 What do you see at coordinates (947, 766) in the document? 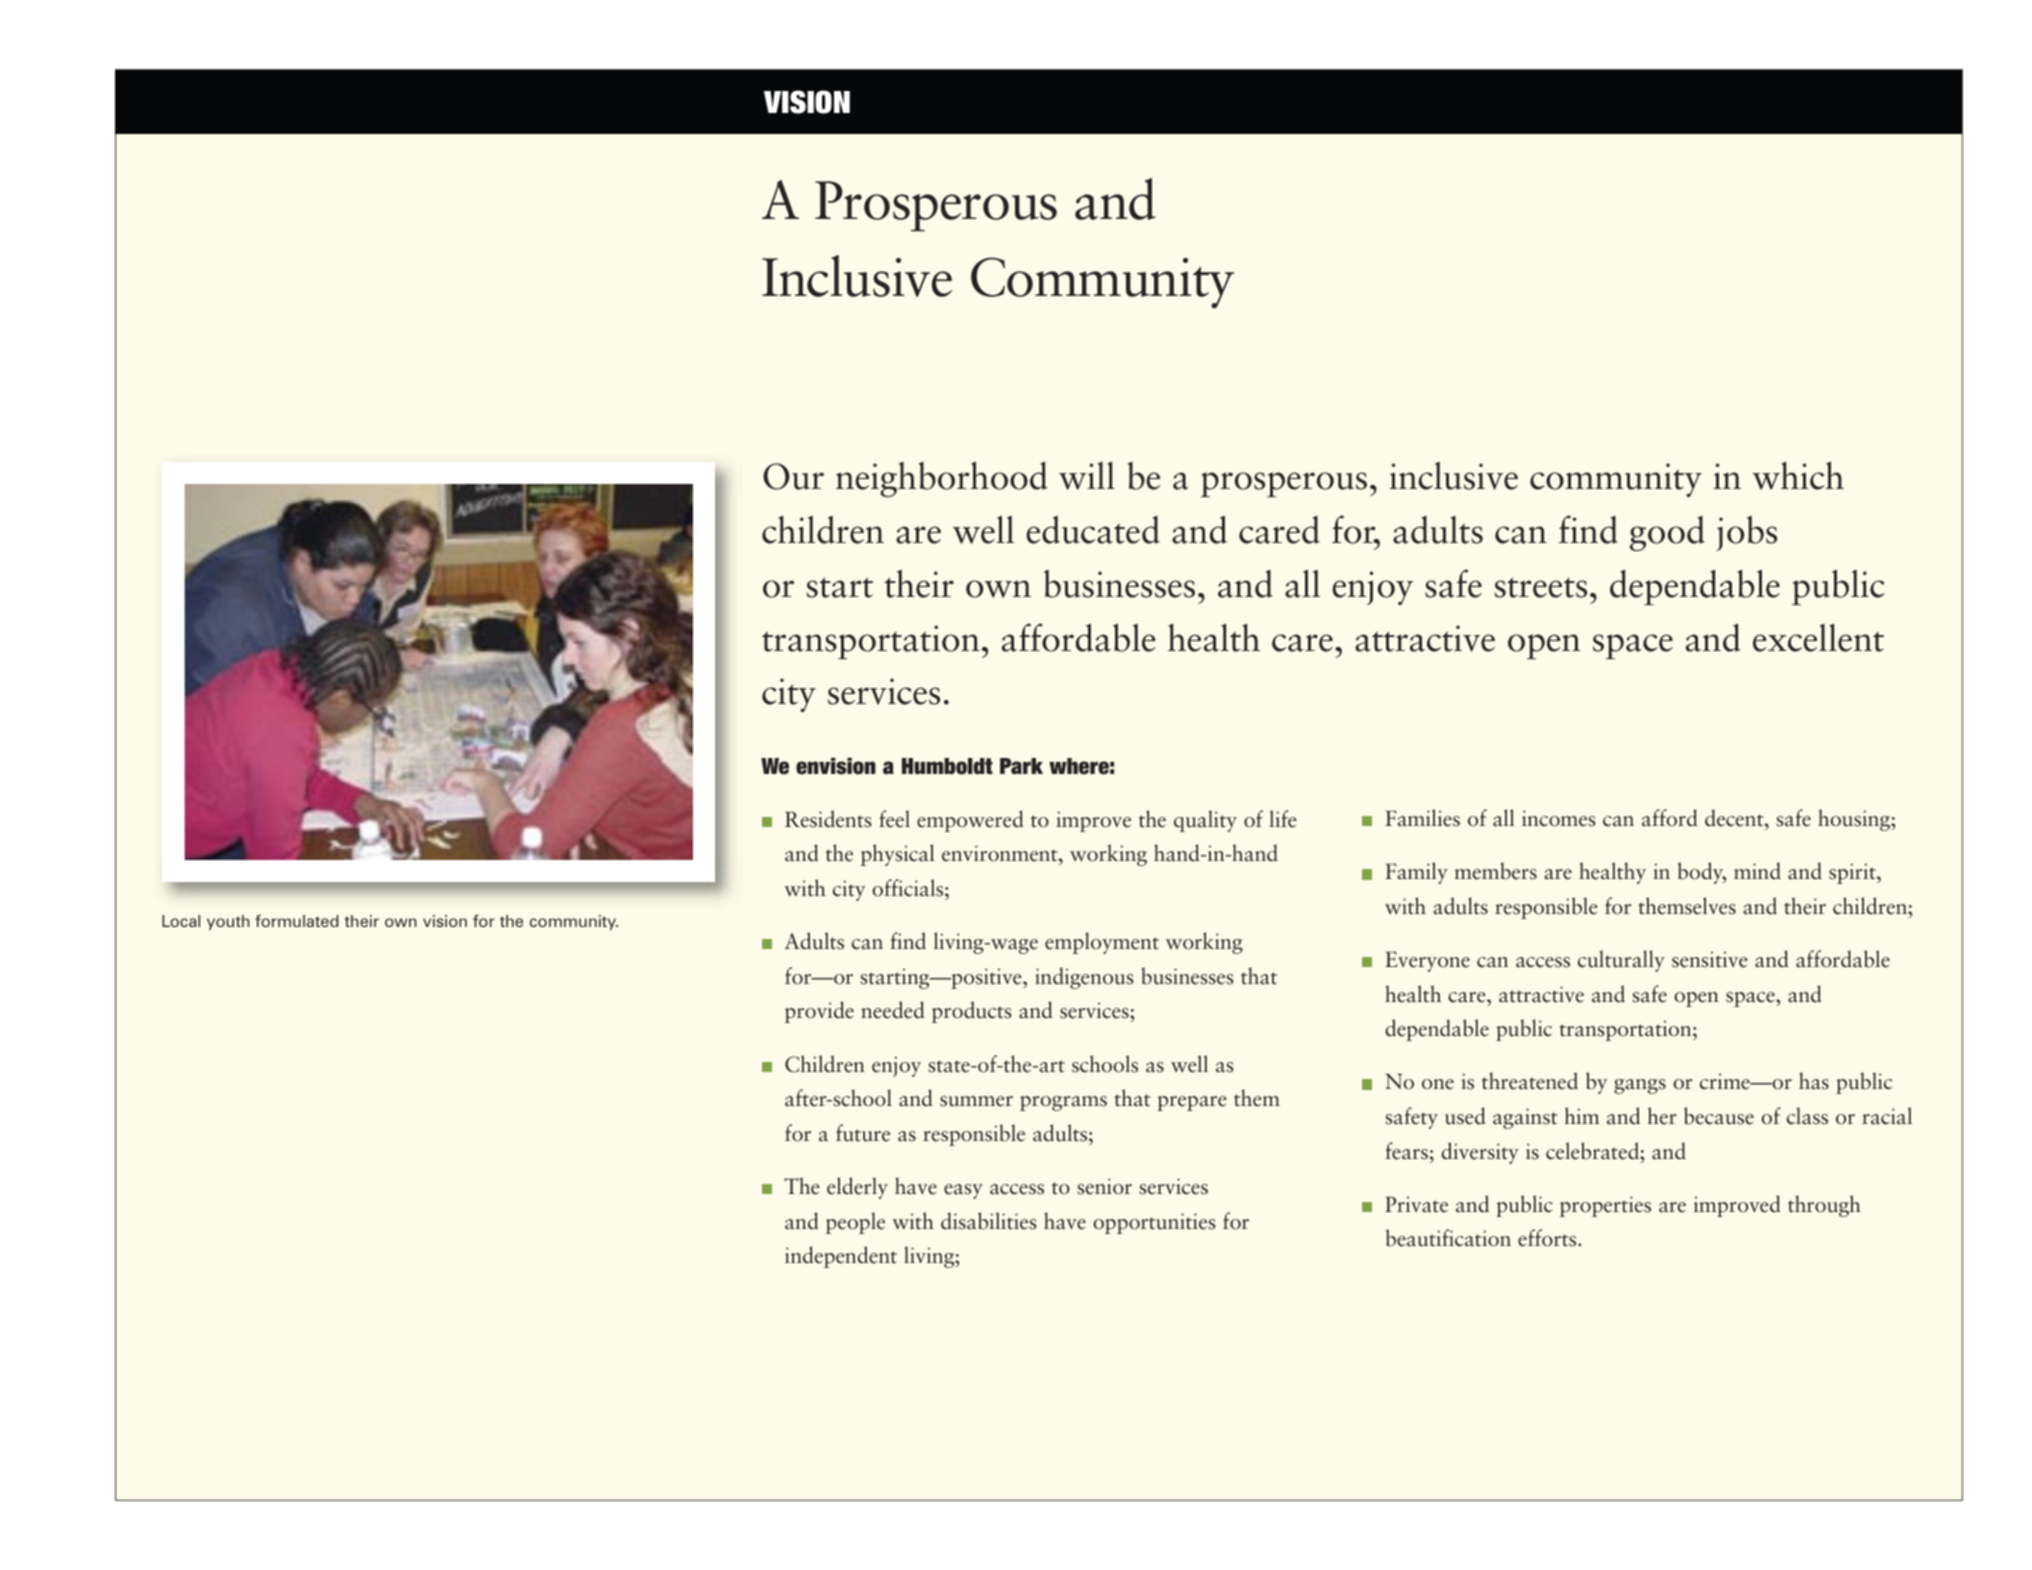
I see `Humboldt` at bounding box center [947, 766].
